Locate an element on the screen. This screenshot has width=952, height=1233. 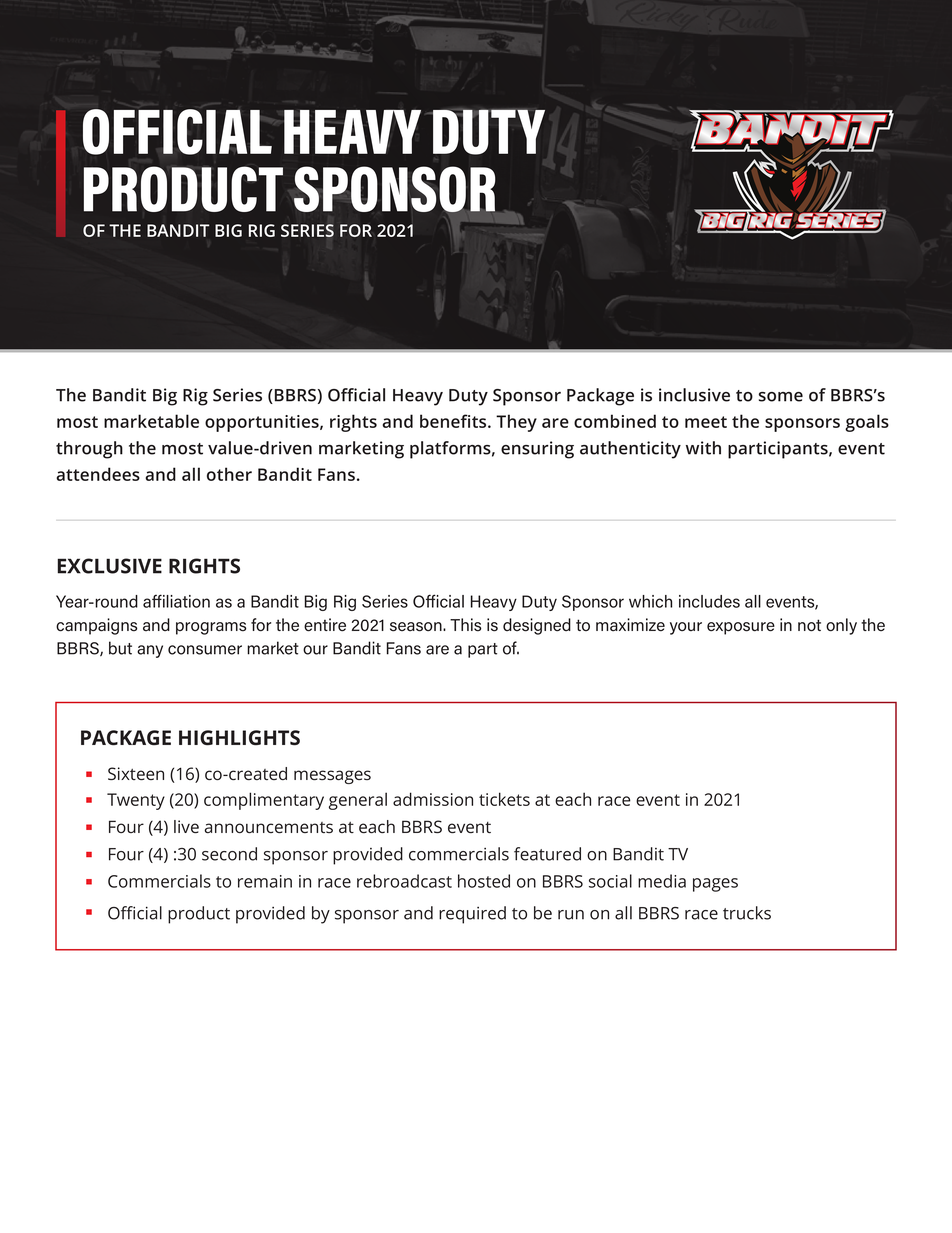
This is located at coordinates (465, 625).
